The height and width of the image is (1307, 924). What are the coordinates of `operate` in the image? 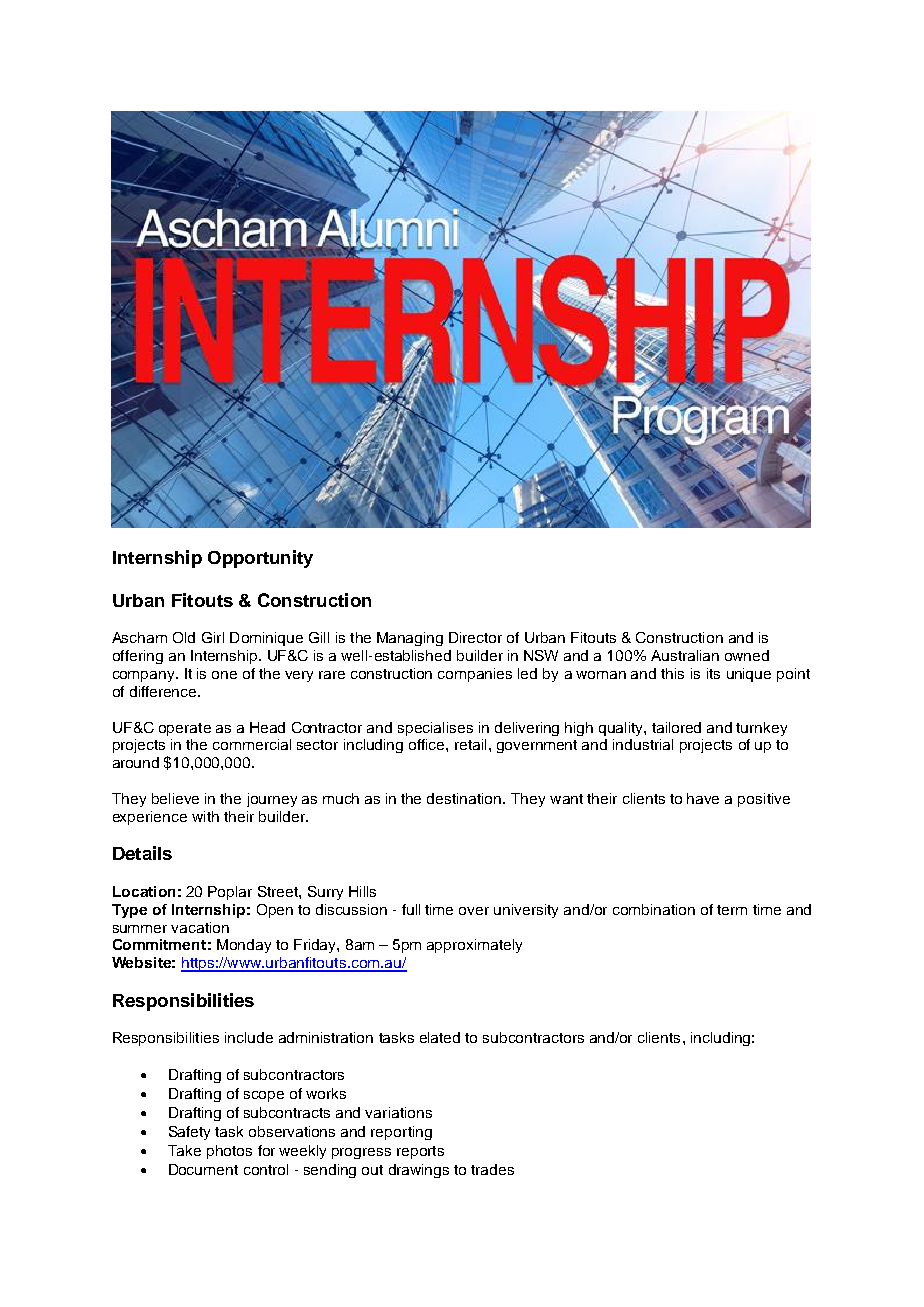 It's located at (185, 729).
